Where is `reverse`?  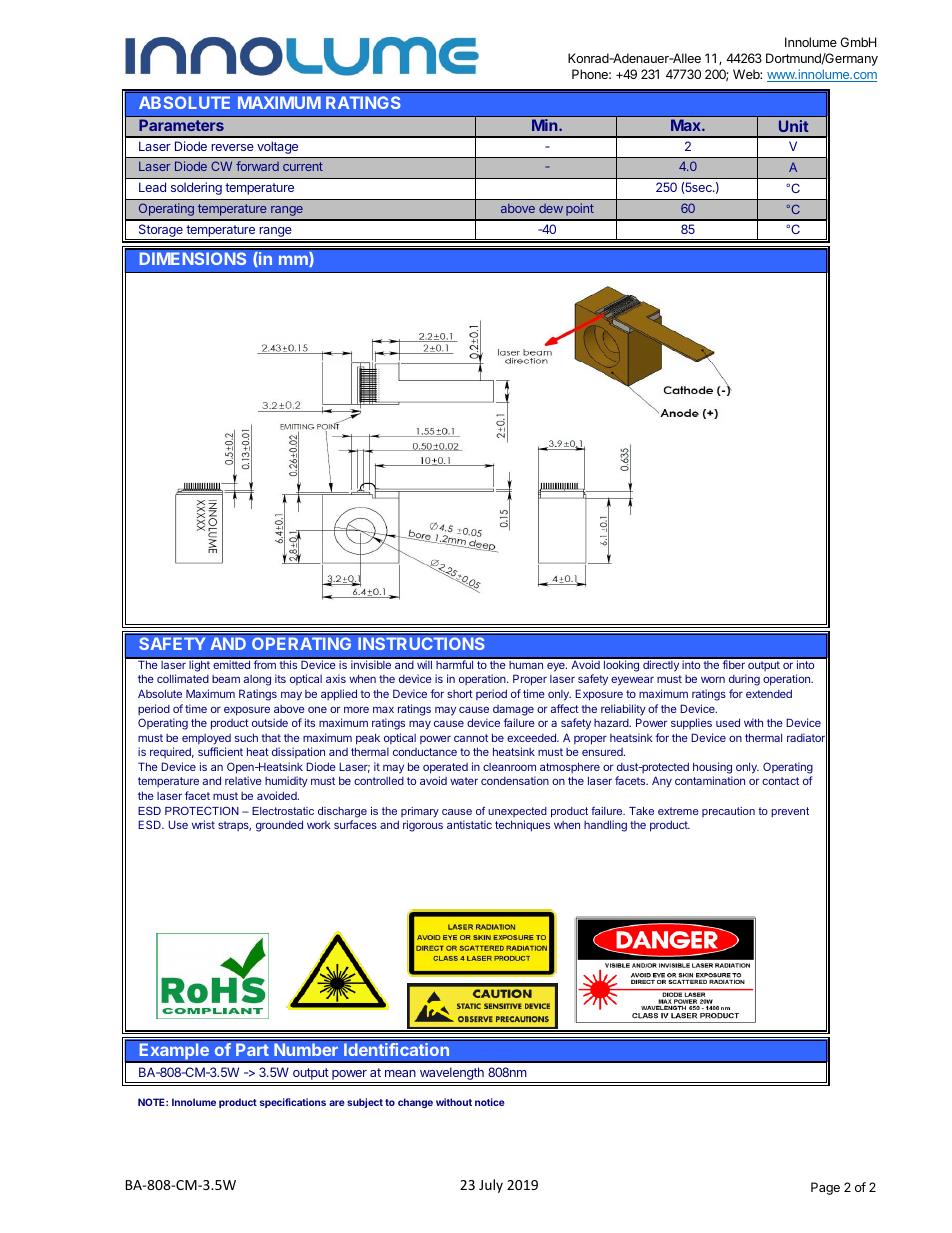
reverse is located at coordinates (232, 147).
